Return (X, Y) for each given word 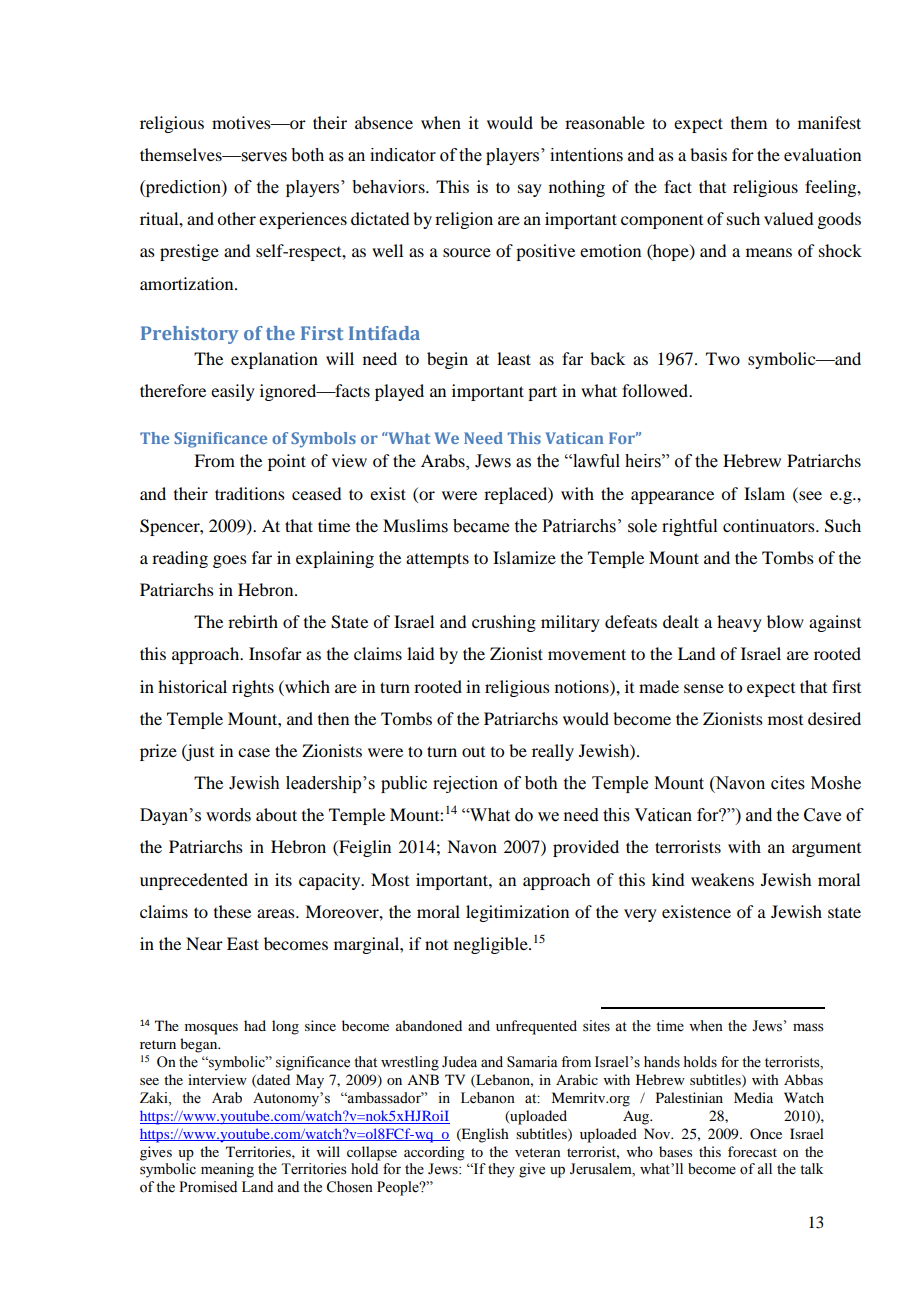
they (501, 1170)
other (236, 218)
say (530, 190)
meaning (227, 1170)
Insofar (275, 653)
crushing (504, 623)
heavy (739, 623)
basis (708, 154)
